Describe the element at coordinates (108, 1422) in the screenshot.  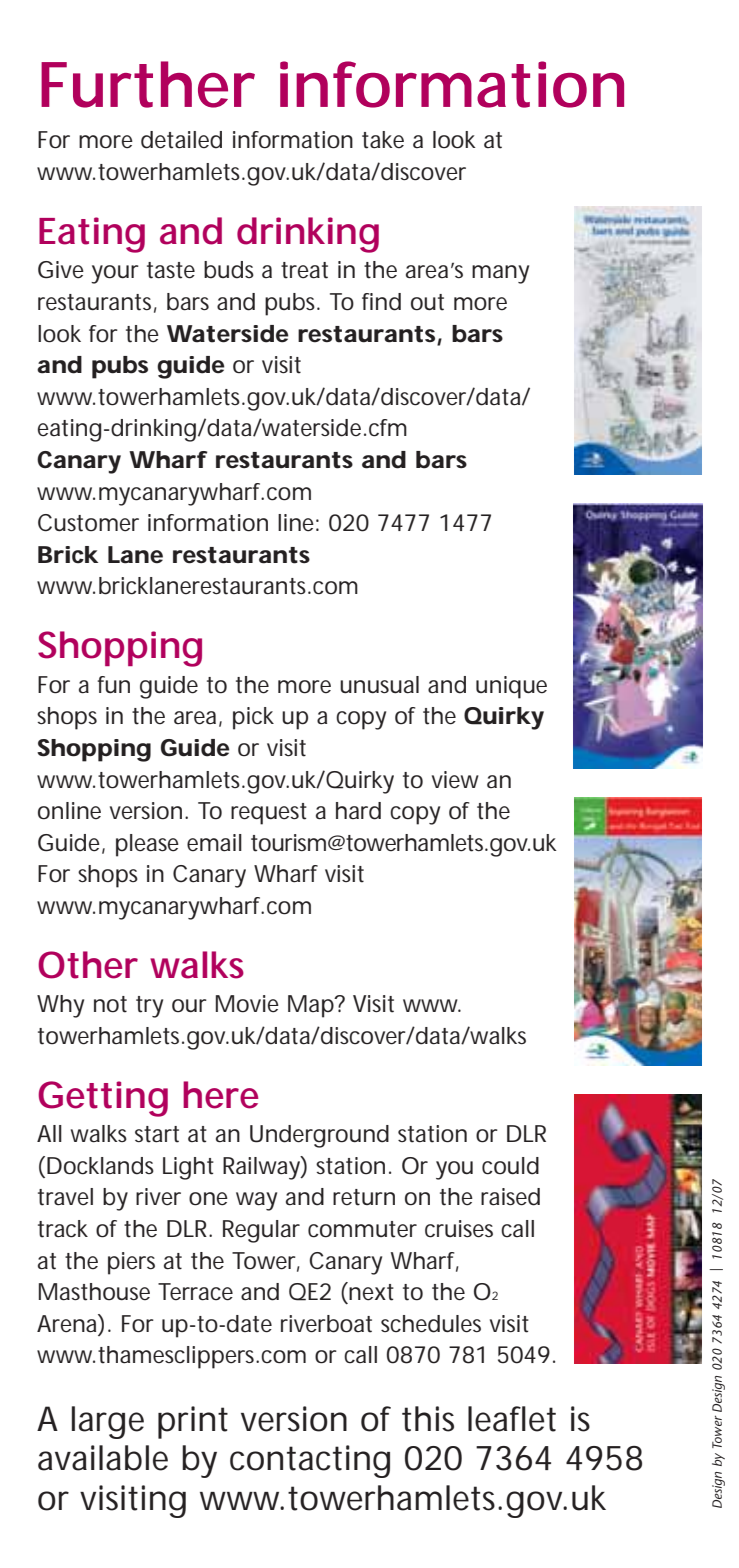
I see `large` at that location.
